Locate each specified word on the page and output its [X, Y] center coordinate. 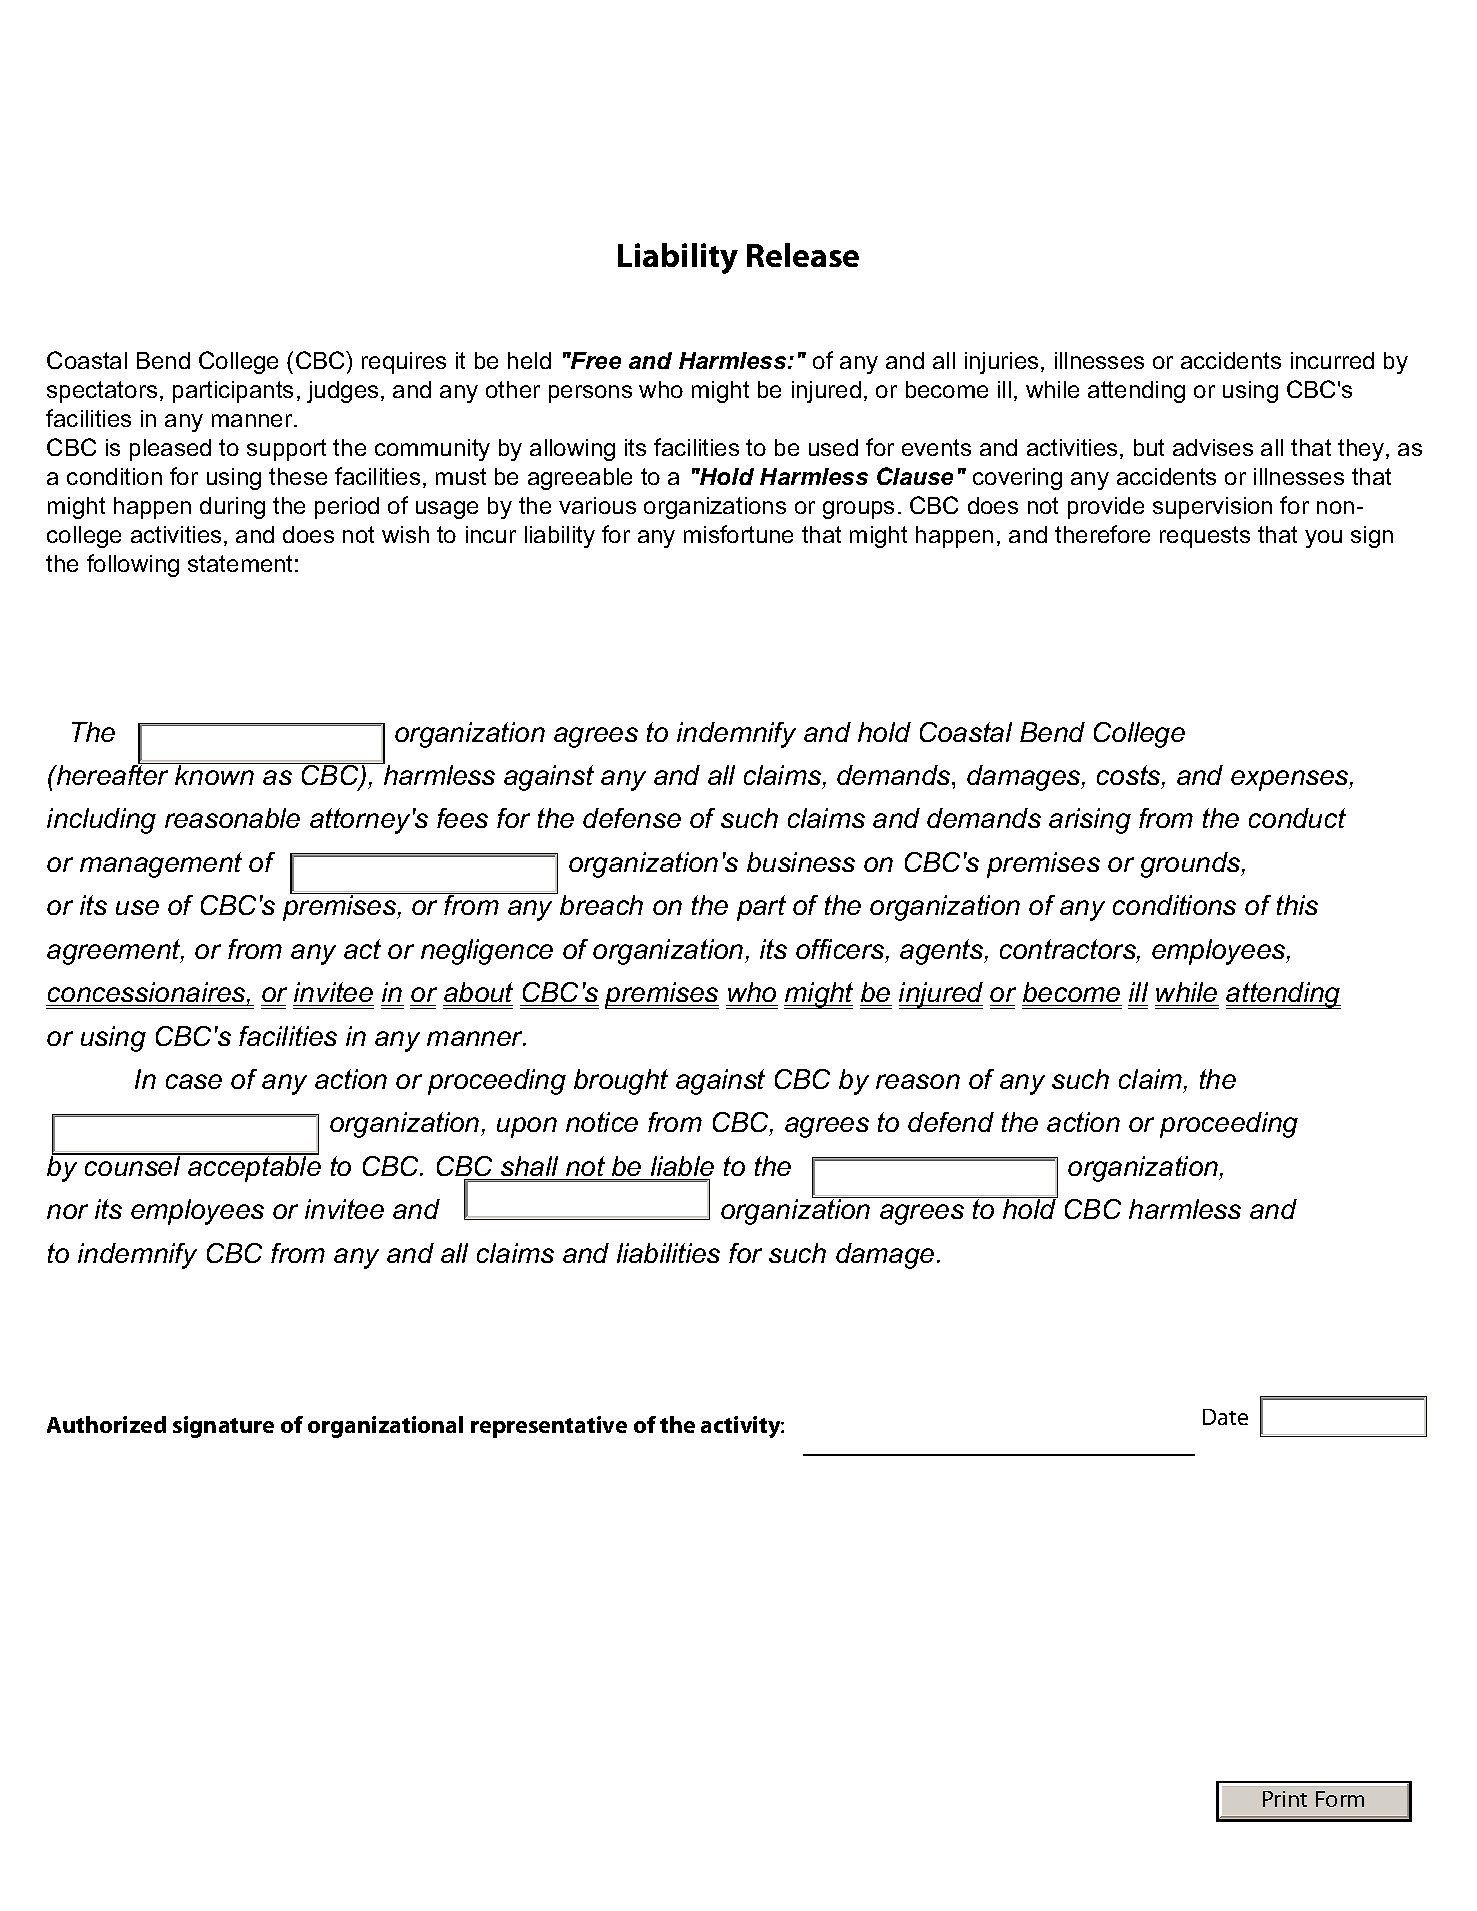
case [194, 1081]
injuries [1001, 363]
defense [632, 818]
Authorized [106, 1424]
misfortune [738, 534]
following [133, 565]
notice [602, 1122]
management [161, 865]
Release [803, 255]
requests [1205, 537]
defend [951, 1122]
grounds [1192, 865]
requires [404, 363]
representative [549, 1427]
